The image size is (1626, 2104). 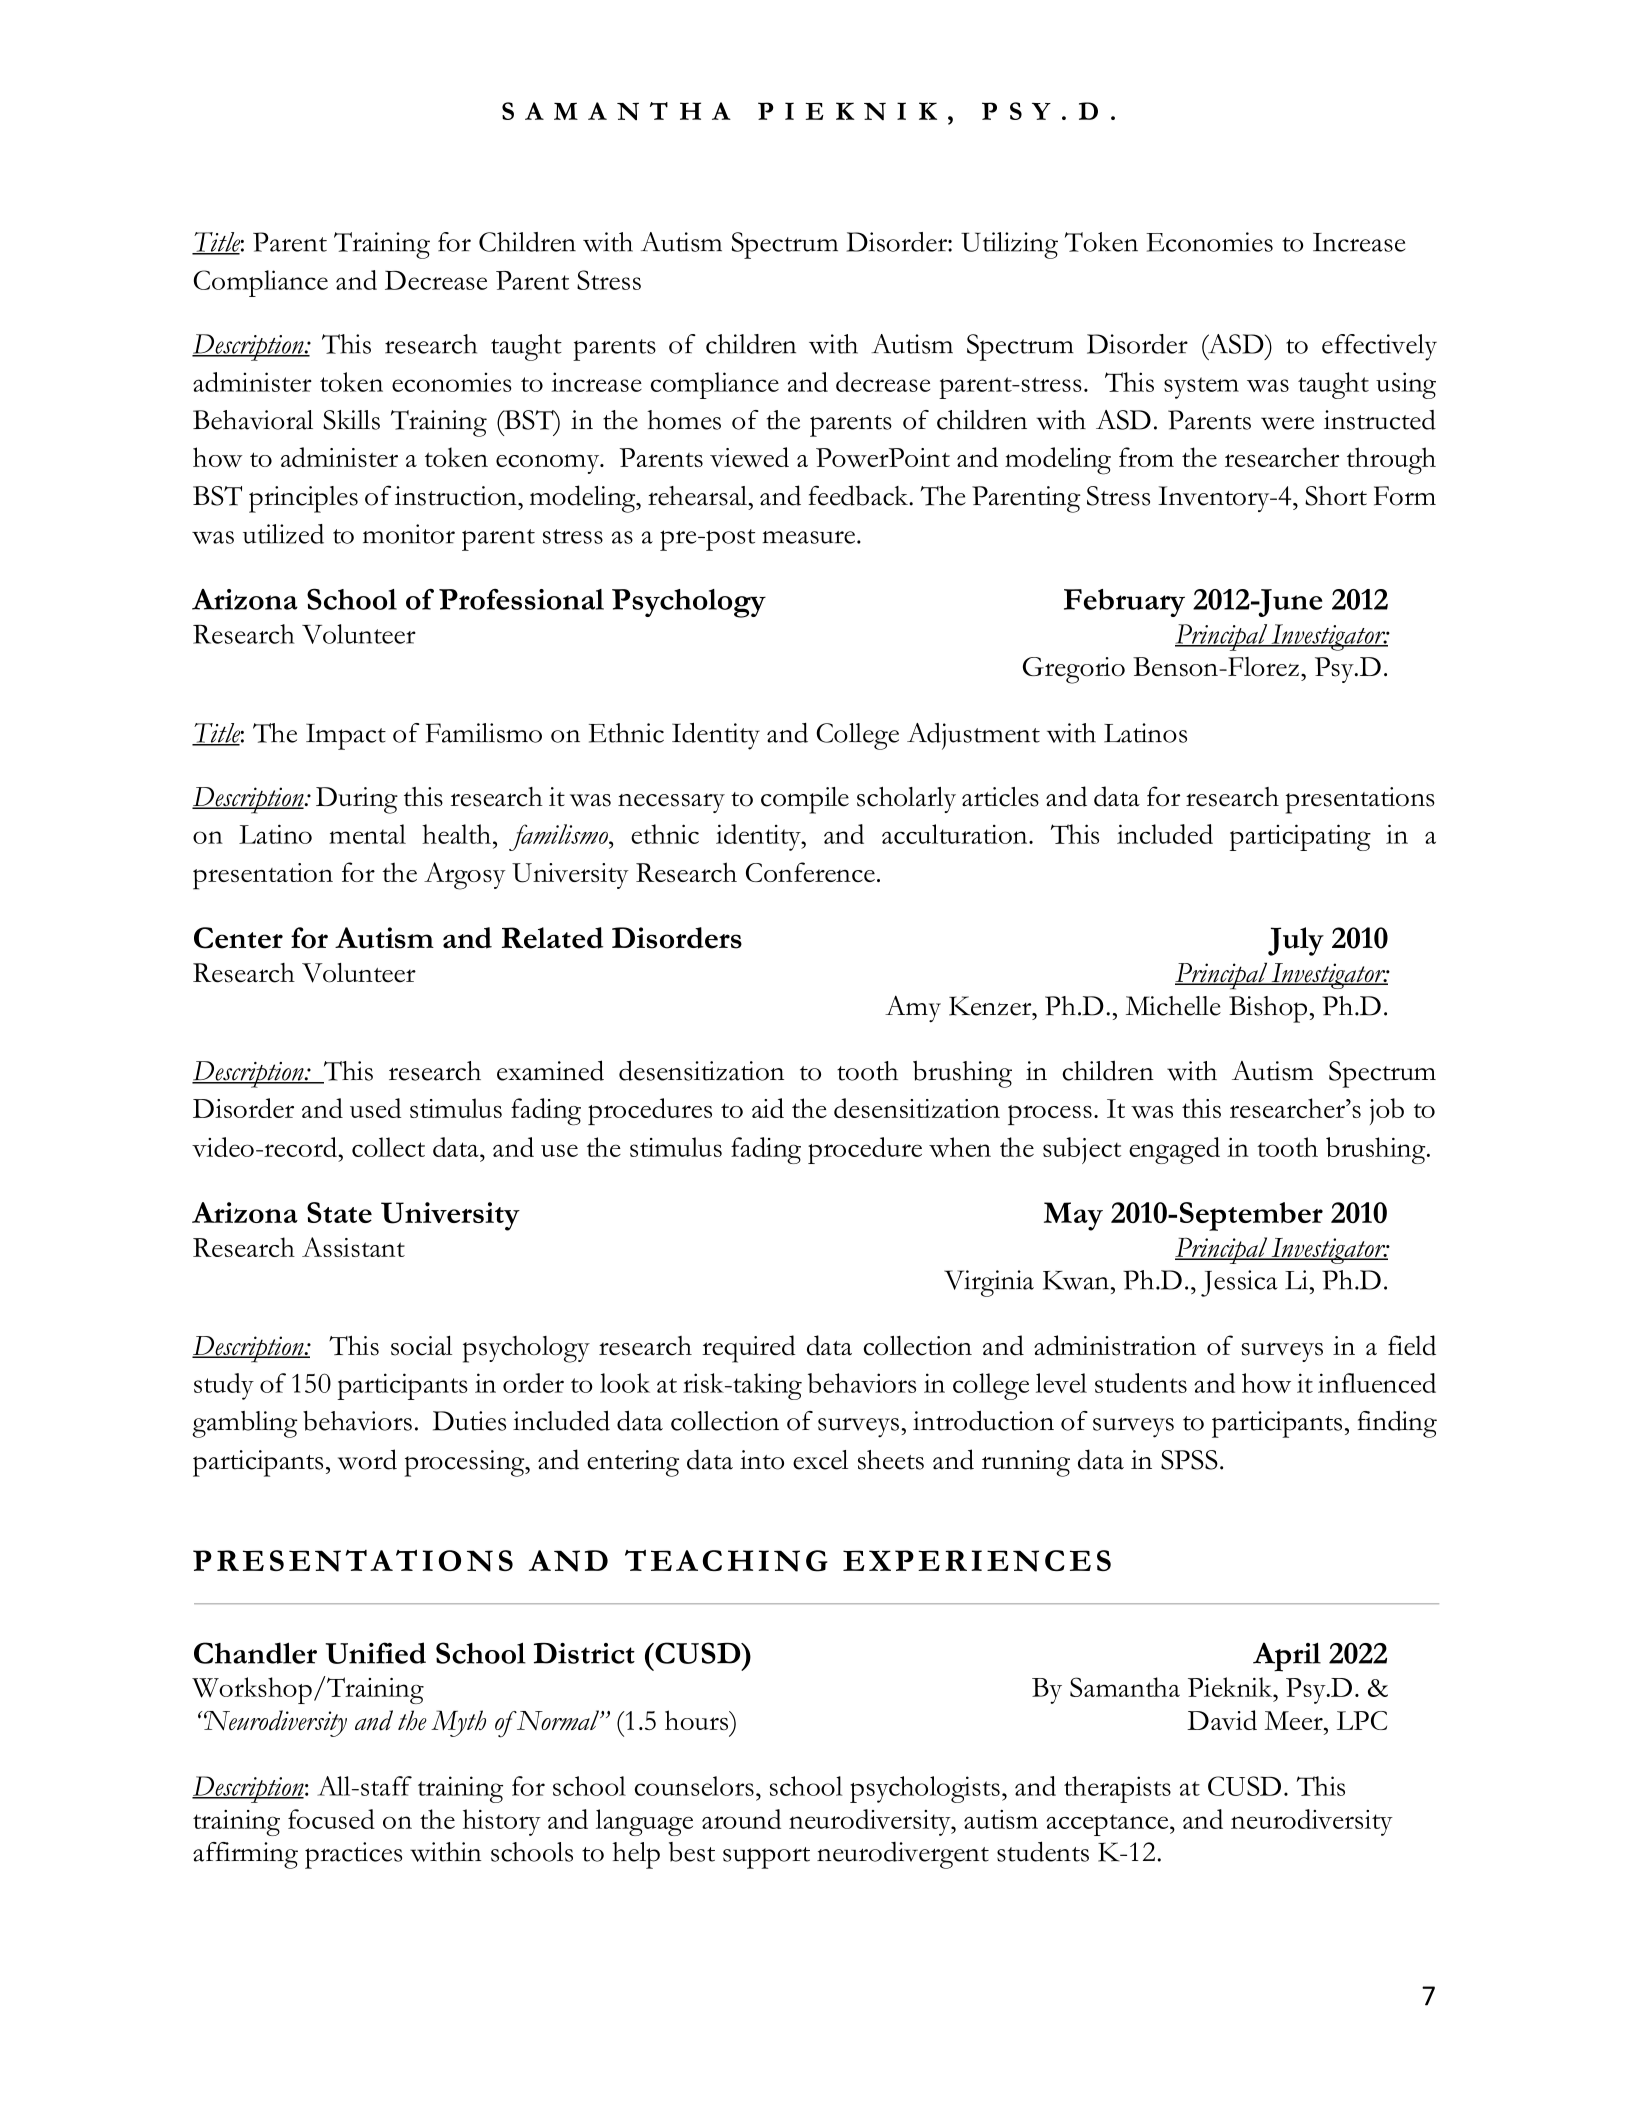 What do you see at coordinates (367, 1459) in the screenshot?
I see `word` at bounding box center [367, 1459].
